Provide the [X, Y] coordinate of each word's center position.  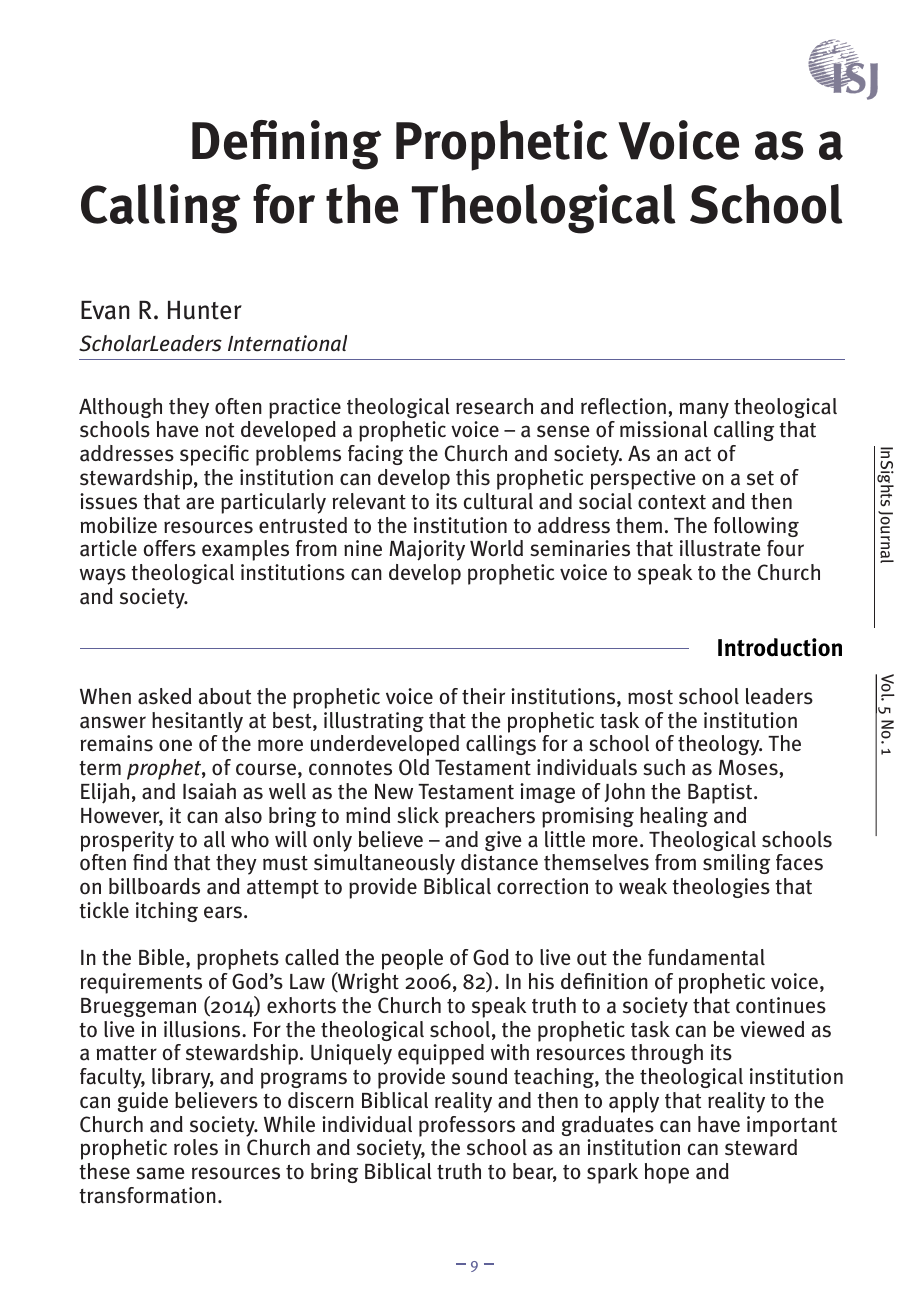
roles [196, 1147]
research [494, 406]
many [704, 410]
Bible [163, 958]
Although [120, 408]
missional [664, 429]
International [287, 343]
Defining [286, 145]
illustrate [720, 548]
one [175, 745]
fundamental [706, 957]
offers [169, 548]
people [412, 959]
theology [720, 745]
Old [414, 767]
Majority [427, 550]
